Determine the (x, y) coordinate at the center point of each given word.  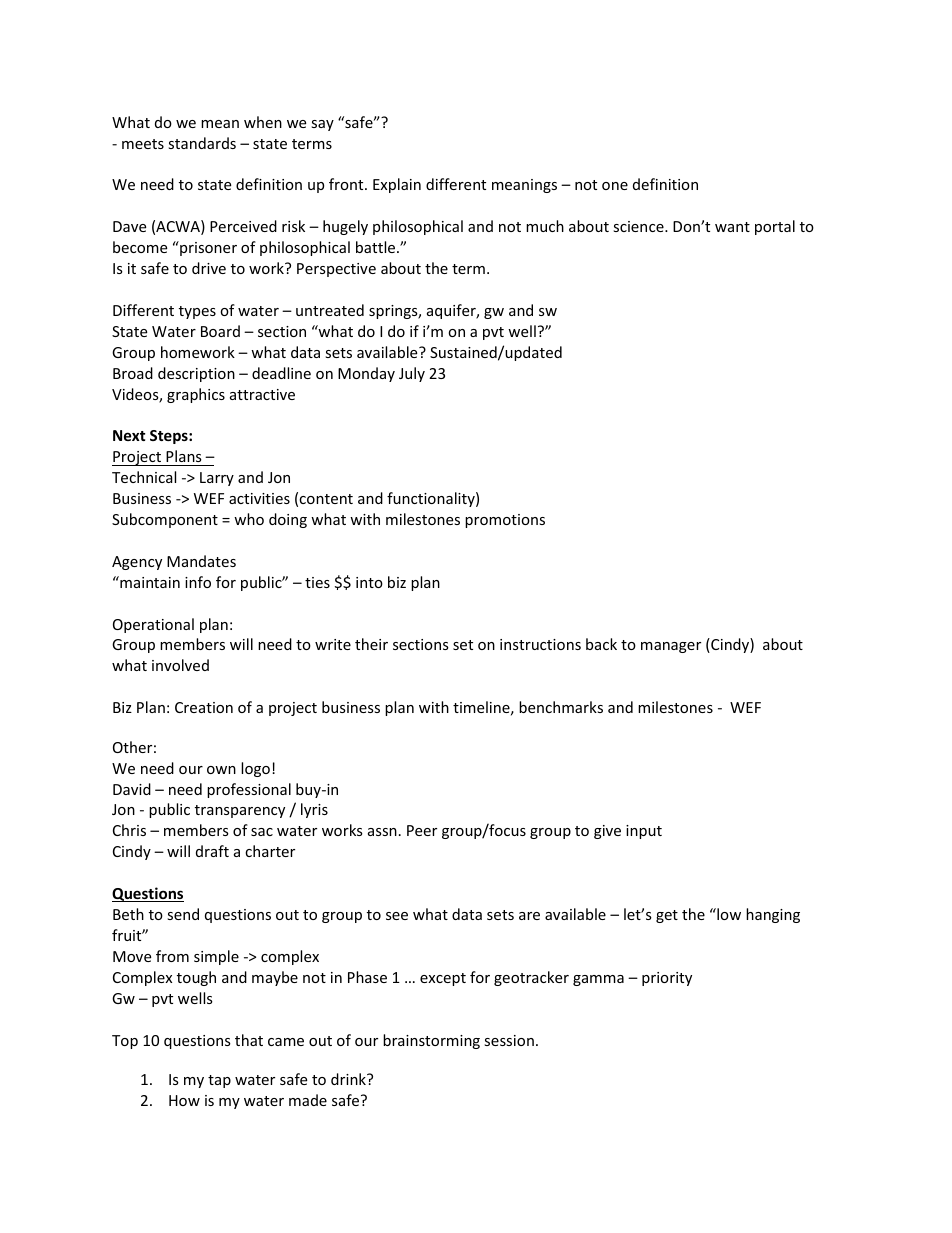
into (369, 582)
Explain (397, 185)
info (198, 582)
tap (219, 1081)
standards (202, 143)
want (732, 227)
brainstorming (431, 1041)
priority (667, 979)
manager (671, 647)
